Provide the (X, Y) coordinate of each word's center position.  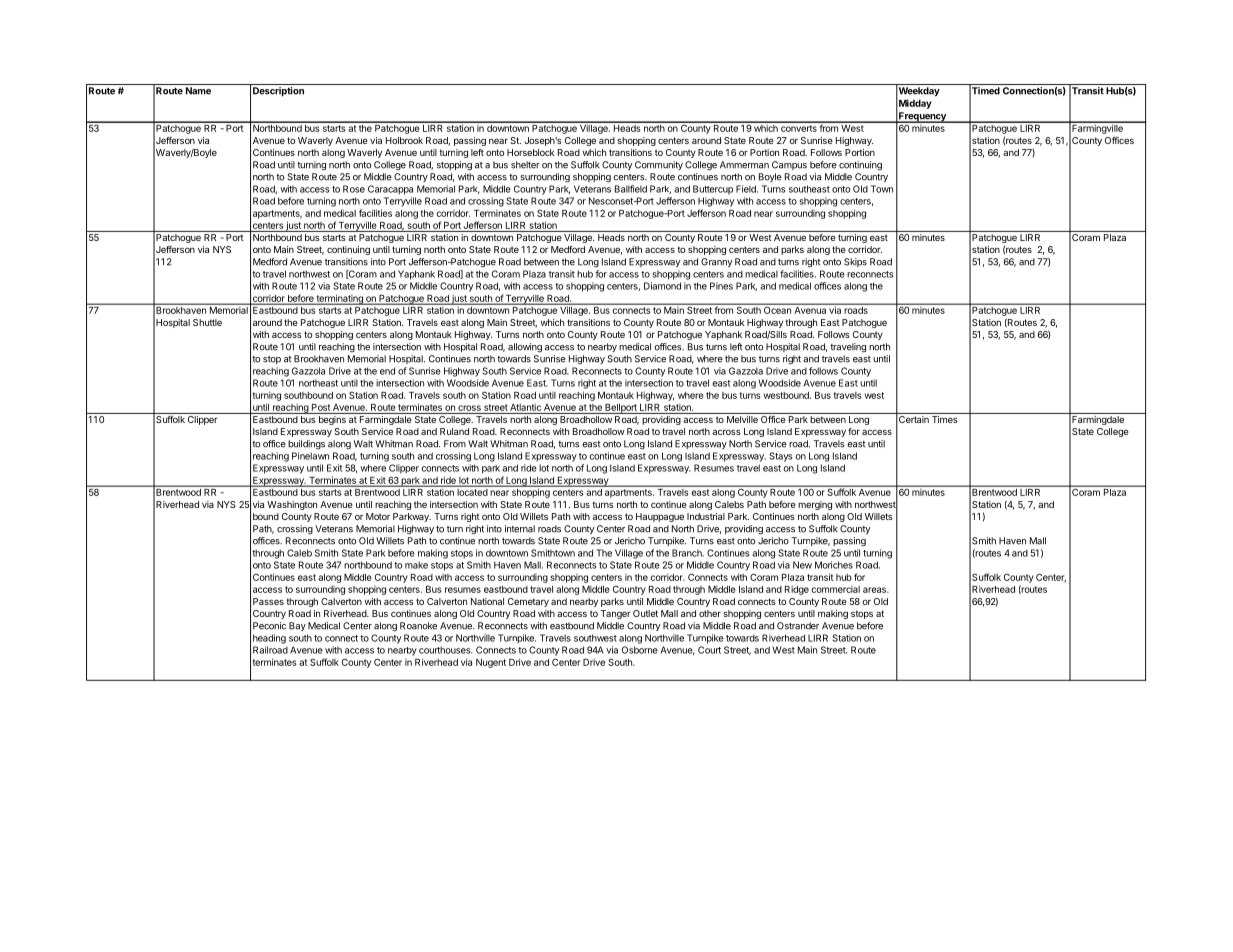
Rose (354, 189)
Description (278, 91)
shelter (525, 165)
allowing (525, 348)
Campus (789, 165)
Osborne (640, 650)
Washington (292, 505)
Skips (855, 262)
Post (321, 407)
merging (815, 505)
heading (269, 639)
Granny (716, 262)
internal (520, 529)
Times (944, 419)
